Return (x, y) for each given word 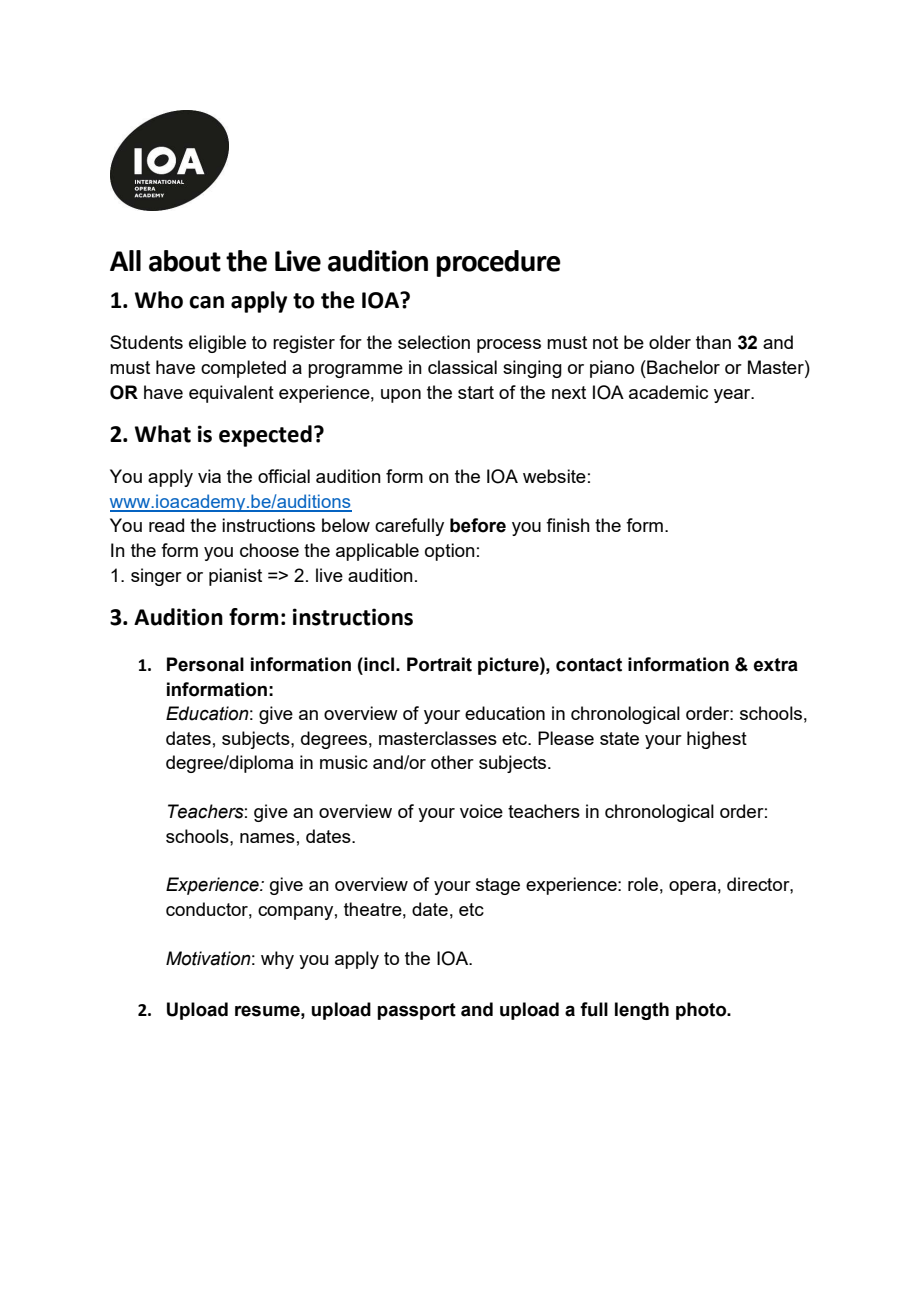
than (713, 342)
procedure (498, 263)
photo (702, 1011)
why (277, 960)
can (206, 302)
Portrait (439, 664)
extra (776, 665)
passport (416, 1011)
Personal (205, 664)
